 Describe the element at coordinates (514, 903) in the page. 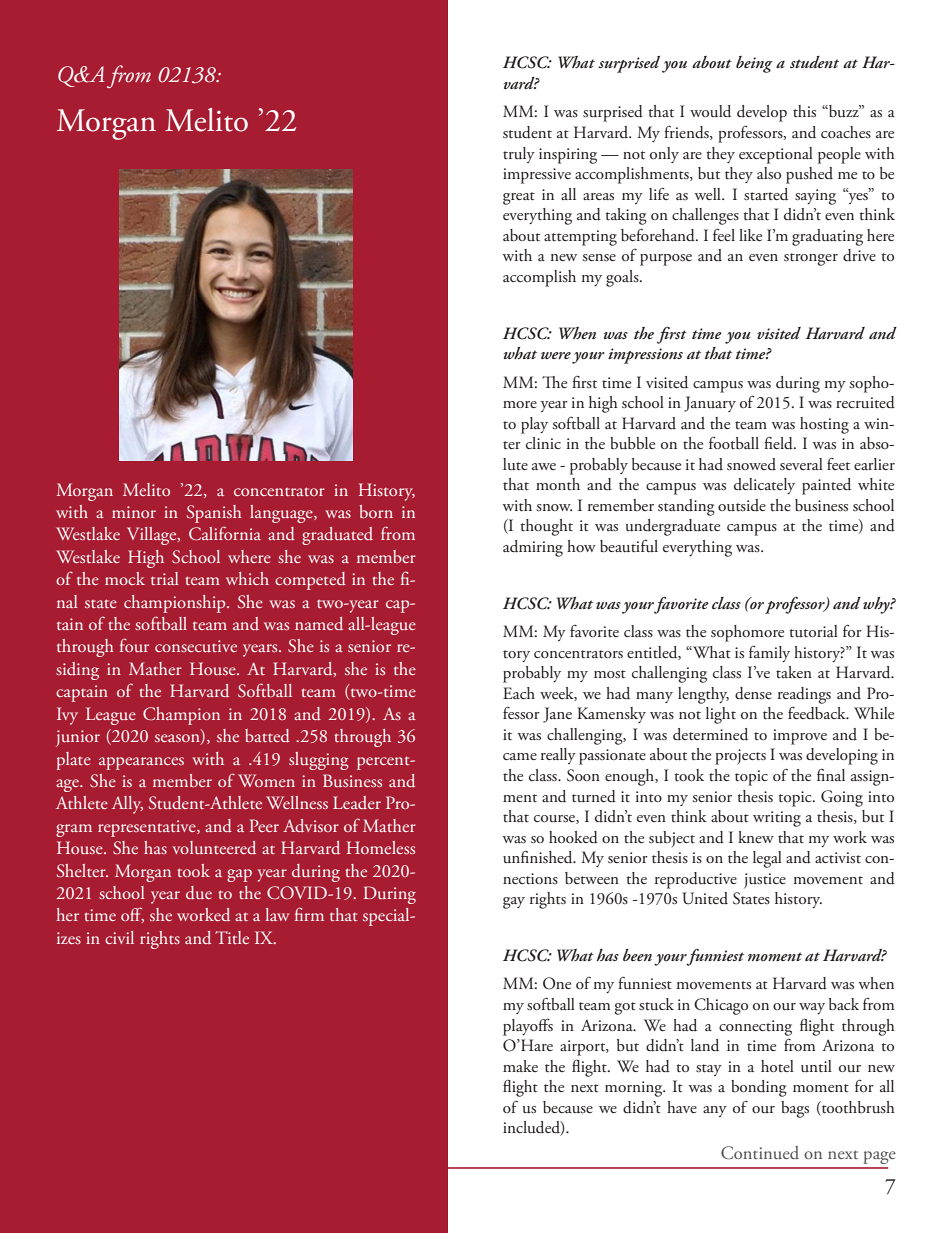

I see `gay` at that location.
